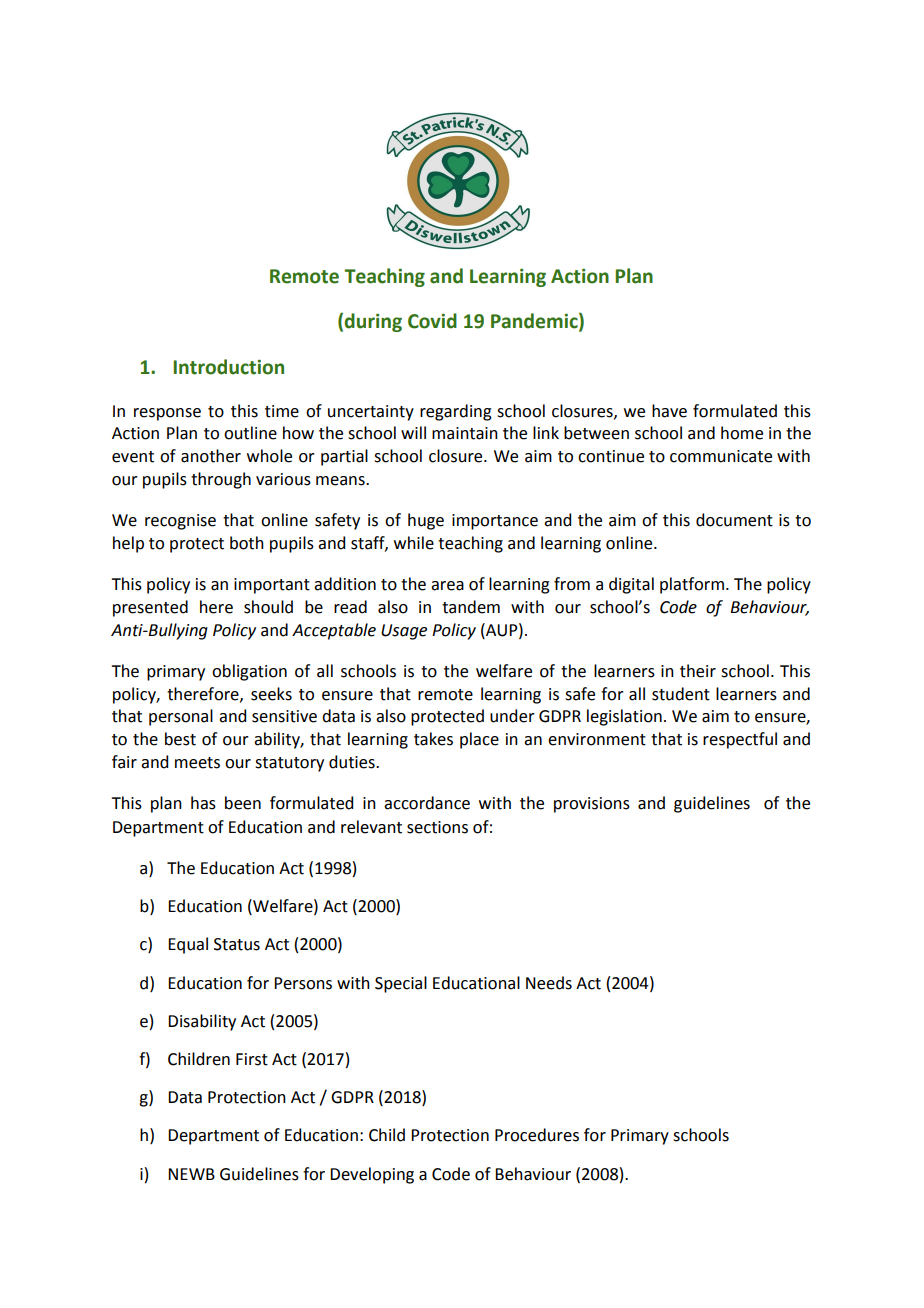  Describe the element at coordinates (191, 1174) in the screenshot. I see `NEWB` at that location.
